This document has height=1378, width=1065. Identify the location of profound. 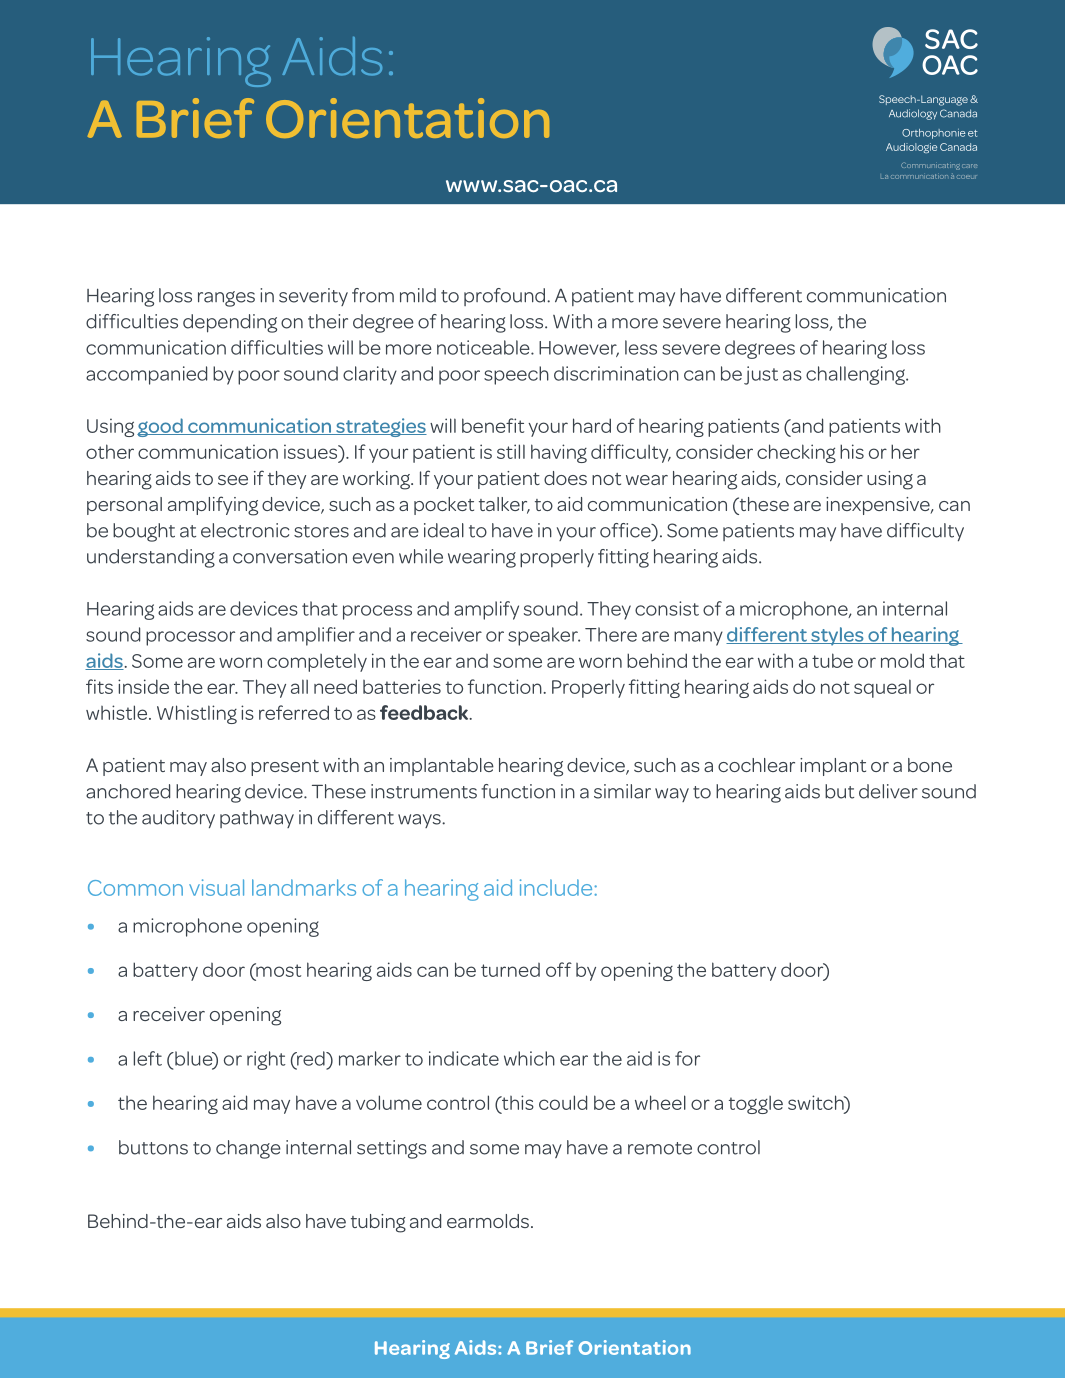
(506, 297).
